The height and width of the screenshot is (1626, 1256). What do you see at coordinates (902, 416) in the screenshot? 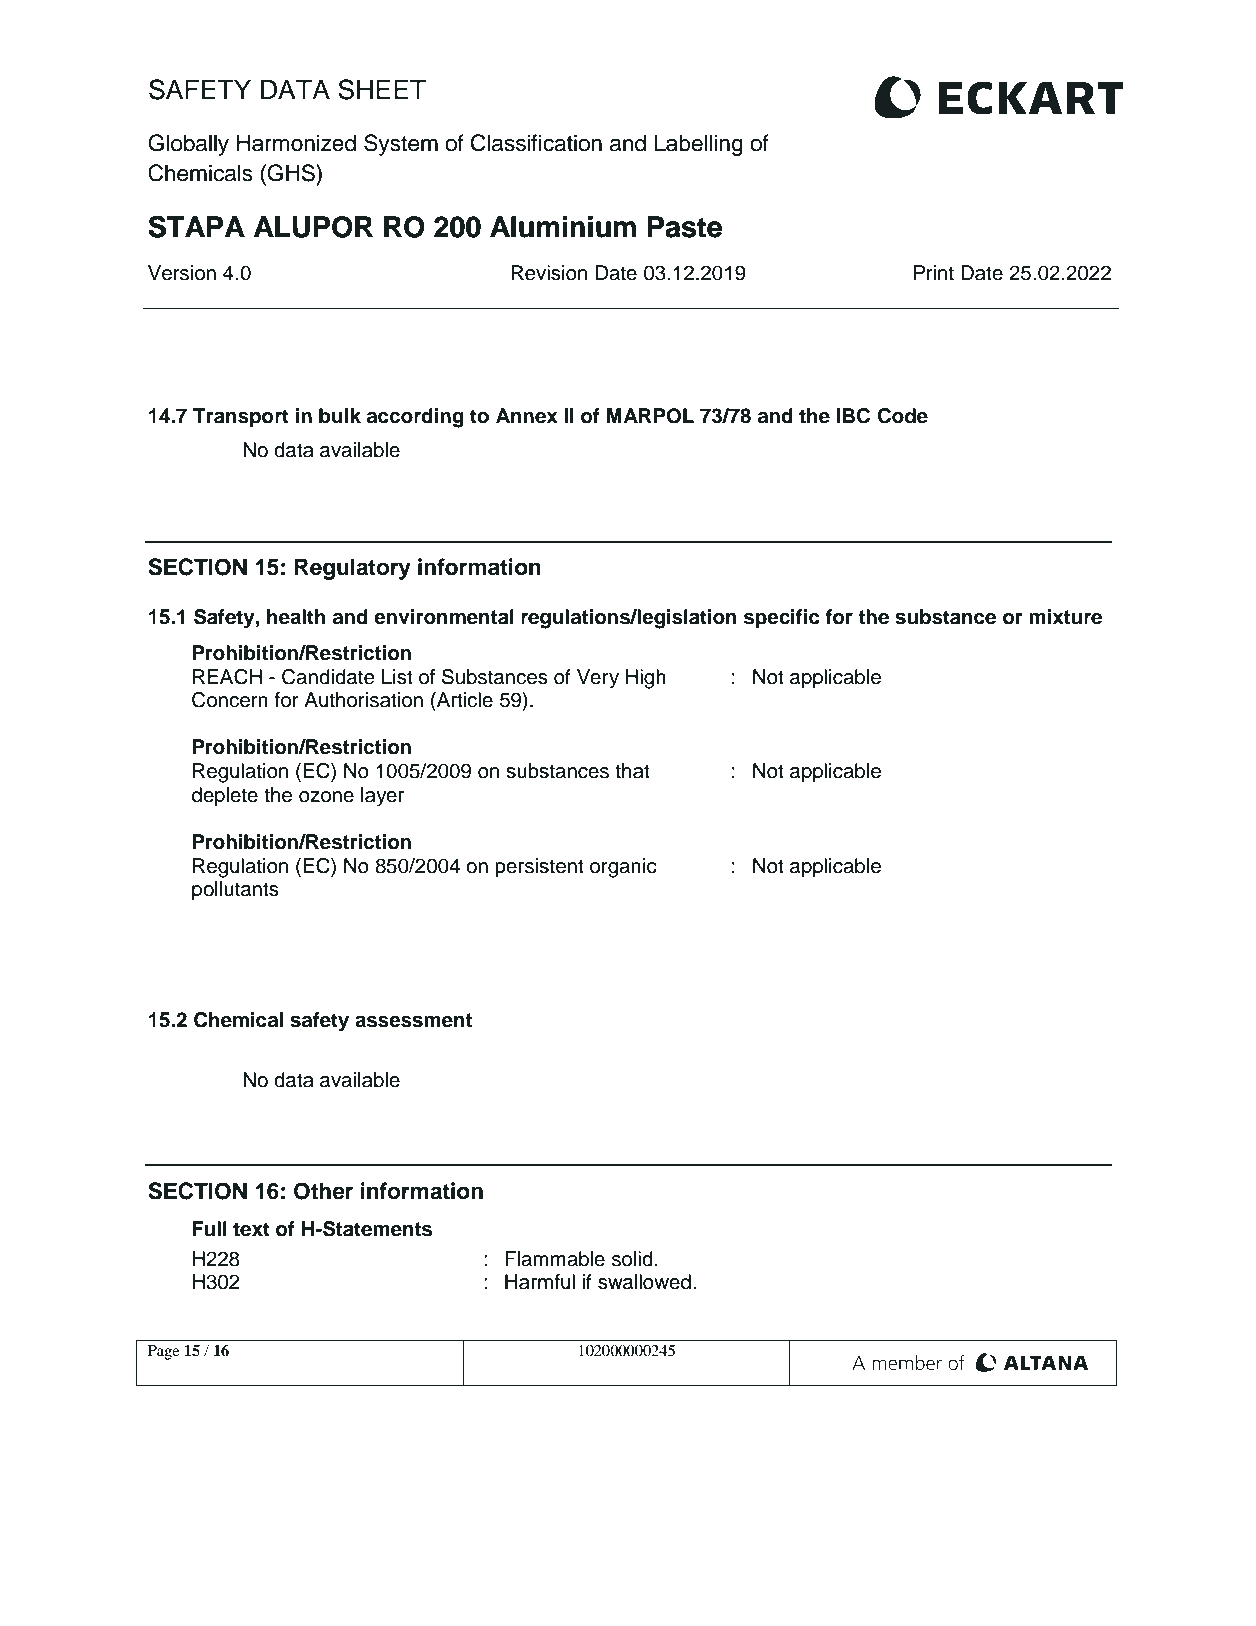
I see `Code` at bounding box center [902, 416].
